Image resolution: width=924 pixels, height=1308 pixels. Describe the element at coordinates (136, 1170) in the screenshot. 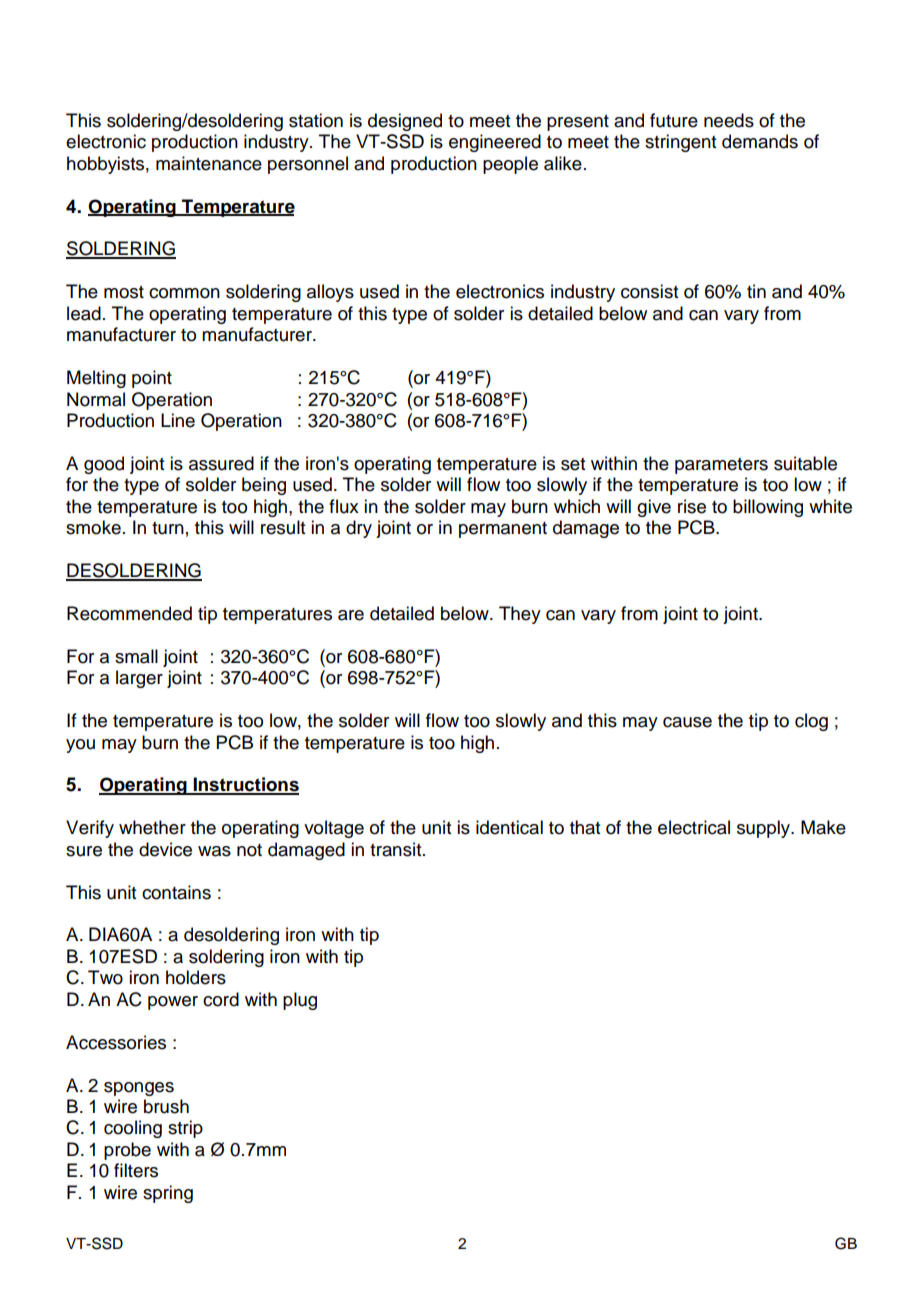

I see `filters` at that location.
